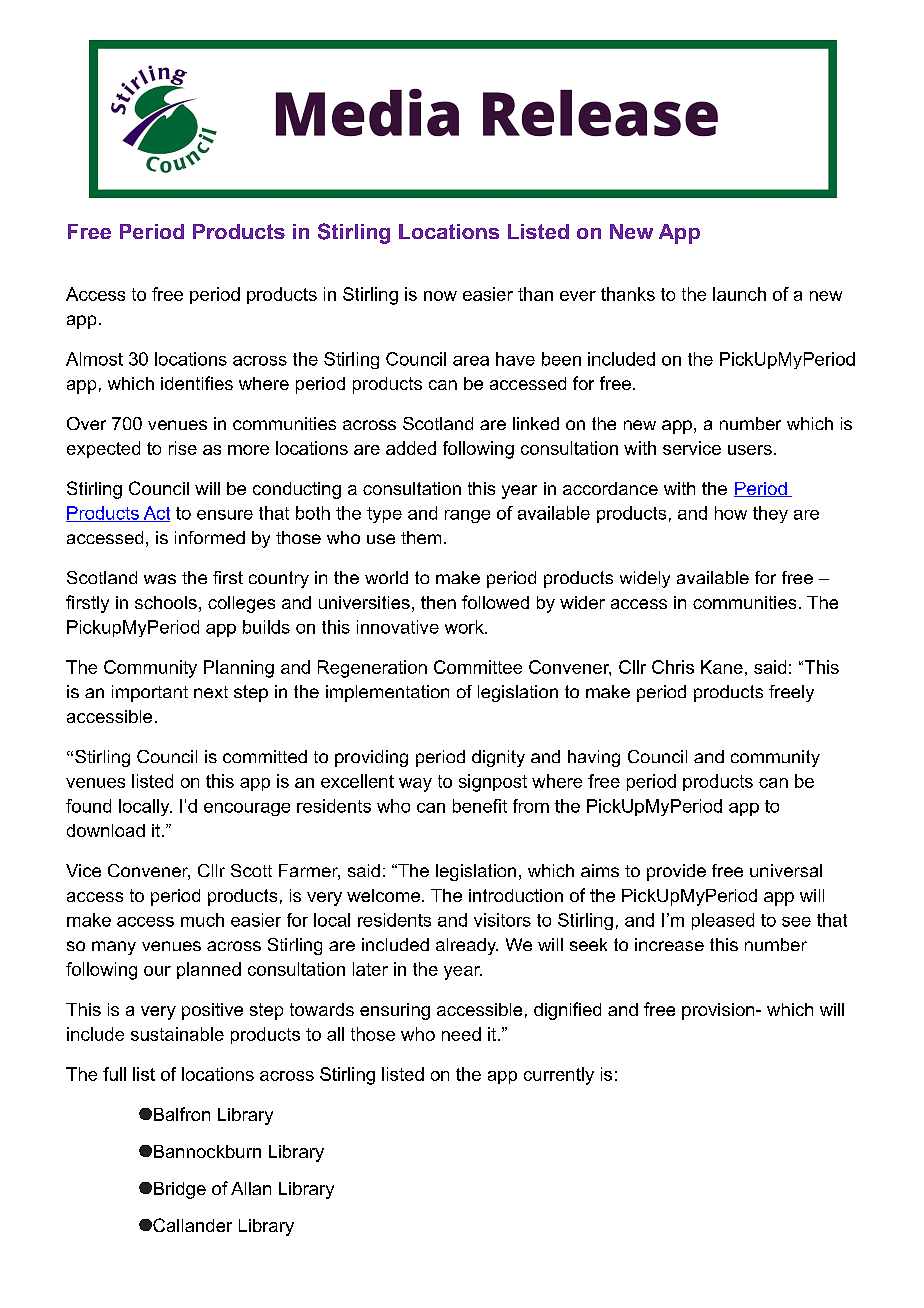 The height and width of the screenshot is (1308, 924). What do you see at coordinates (383, 895) in the screenshot?
I see `welcome` at bounding box center [383, 895].
